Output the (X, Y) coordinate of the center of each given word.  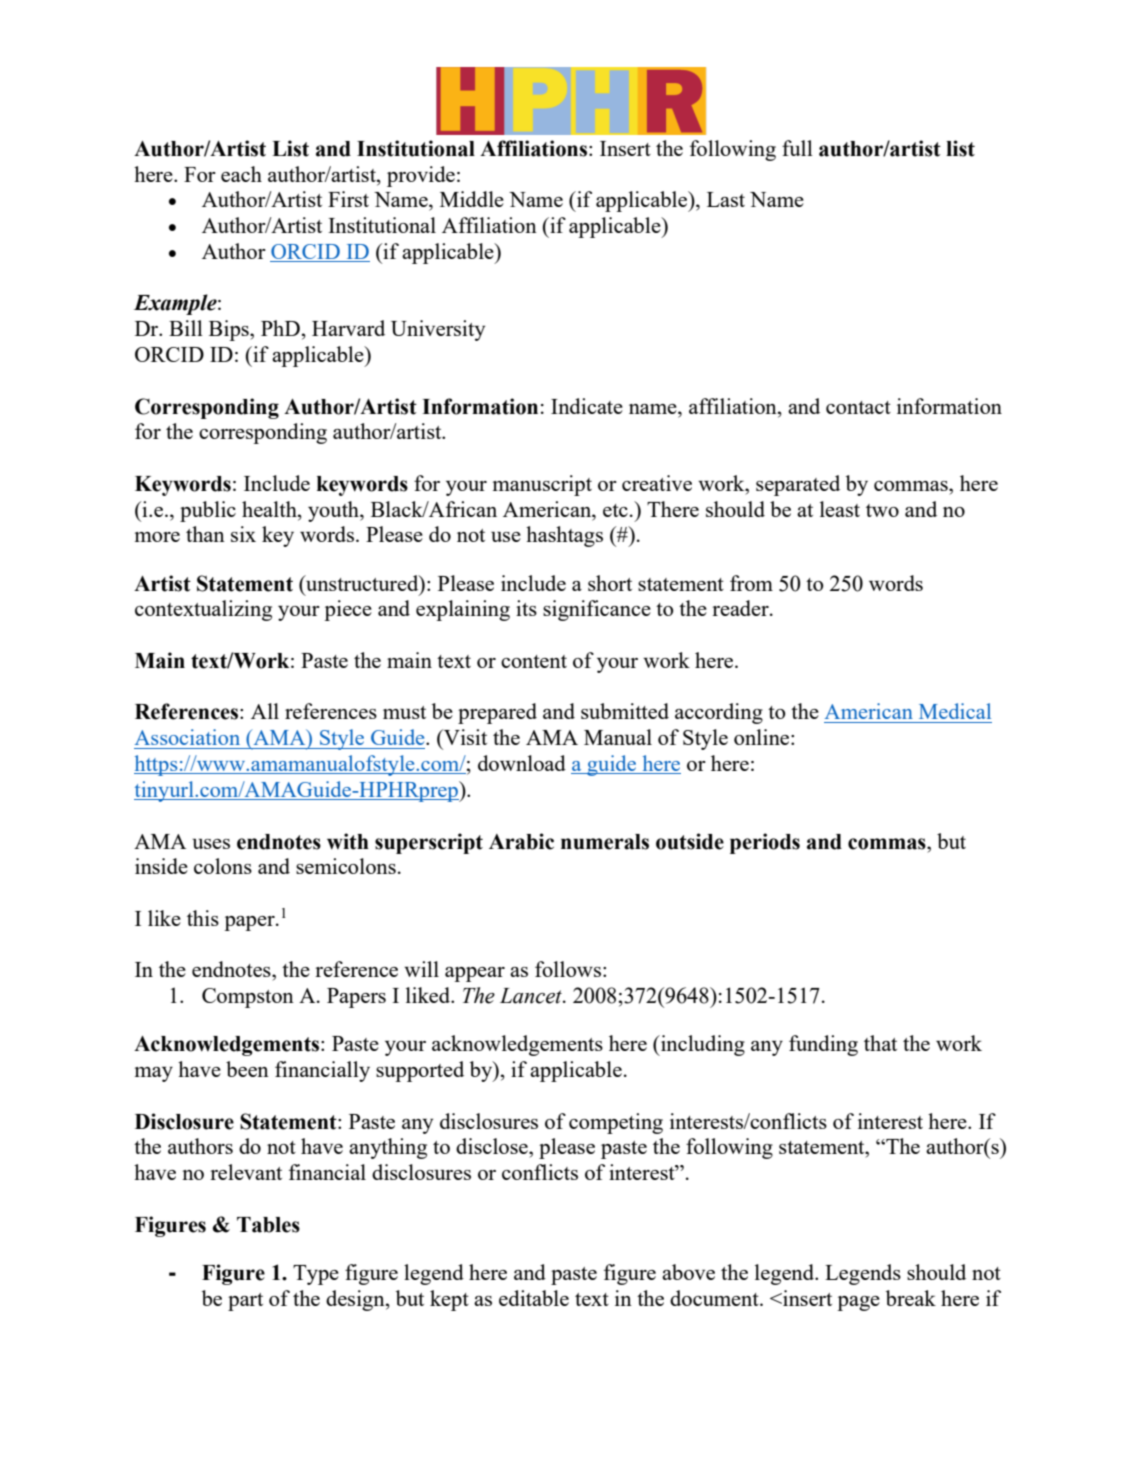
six (243, 534)
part (245, 1302)
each (241, 174)
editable (534, 1298)
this (203, 918)
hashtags (564, 536)
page (858, 1303)
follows (568, 969)
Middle (472, 199)
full (797, 148)
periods (765, 843)
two (882, 510)
